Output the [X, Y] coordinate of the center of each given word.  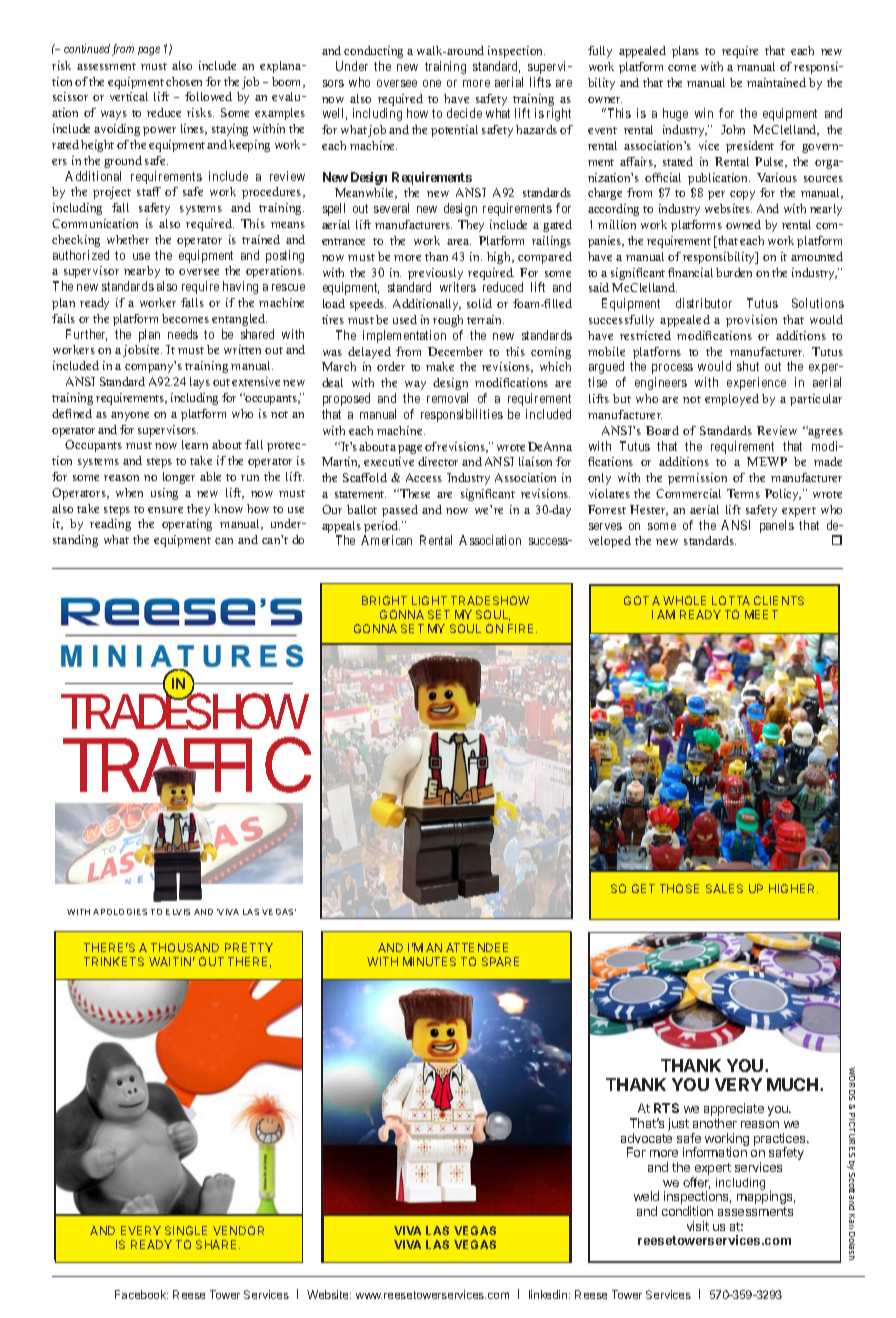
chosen [184, 81]
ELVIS [178, 912]
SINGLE [186, 1230]
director [438, 461]
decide [464, 113]
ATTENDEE [477, 947]
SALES [724, 888]
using [164, 494]
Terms [743, 493]
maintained [776, 82]
